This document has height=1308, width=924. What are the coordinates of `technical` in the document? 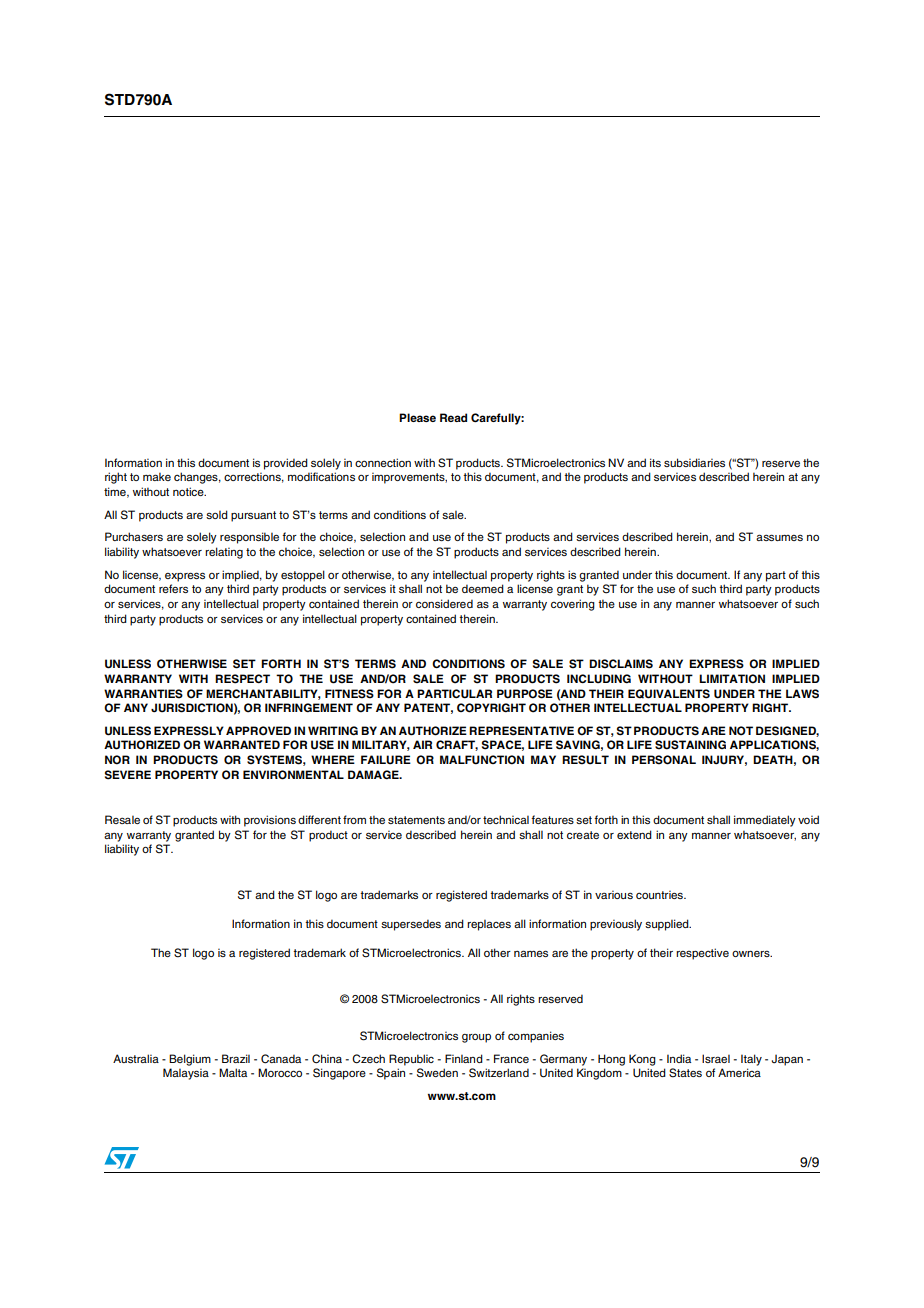 It's located at (506, 819).
